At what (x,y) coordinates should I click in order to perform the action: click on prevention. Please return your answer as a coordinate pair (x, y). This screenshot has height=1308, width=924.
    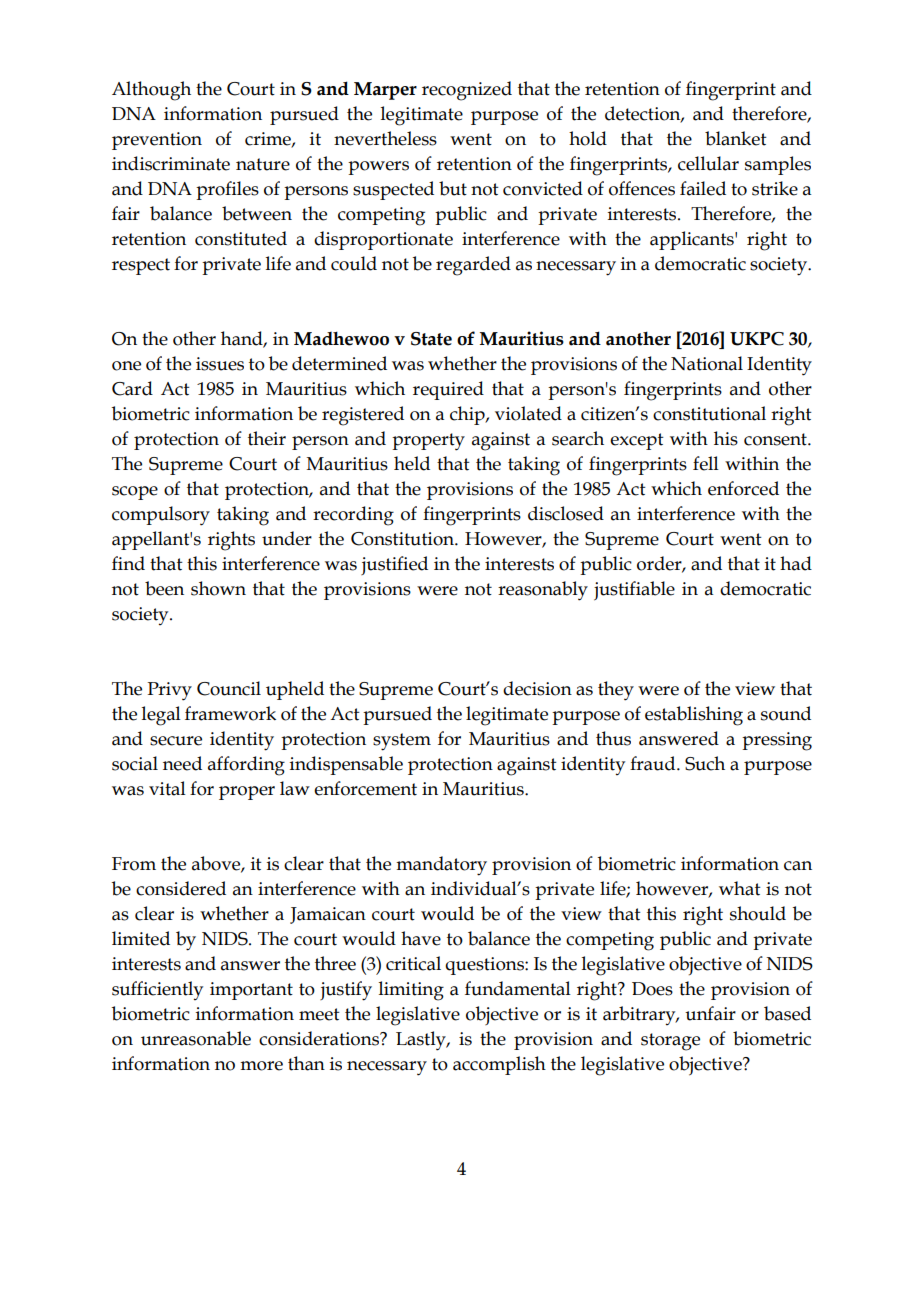
    Looking at the image, I should click on (157, 141).
